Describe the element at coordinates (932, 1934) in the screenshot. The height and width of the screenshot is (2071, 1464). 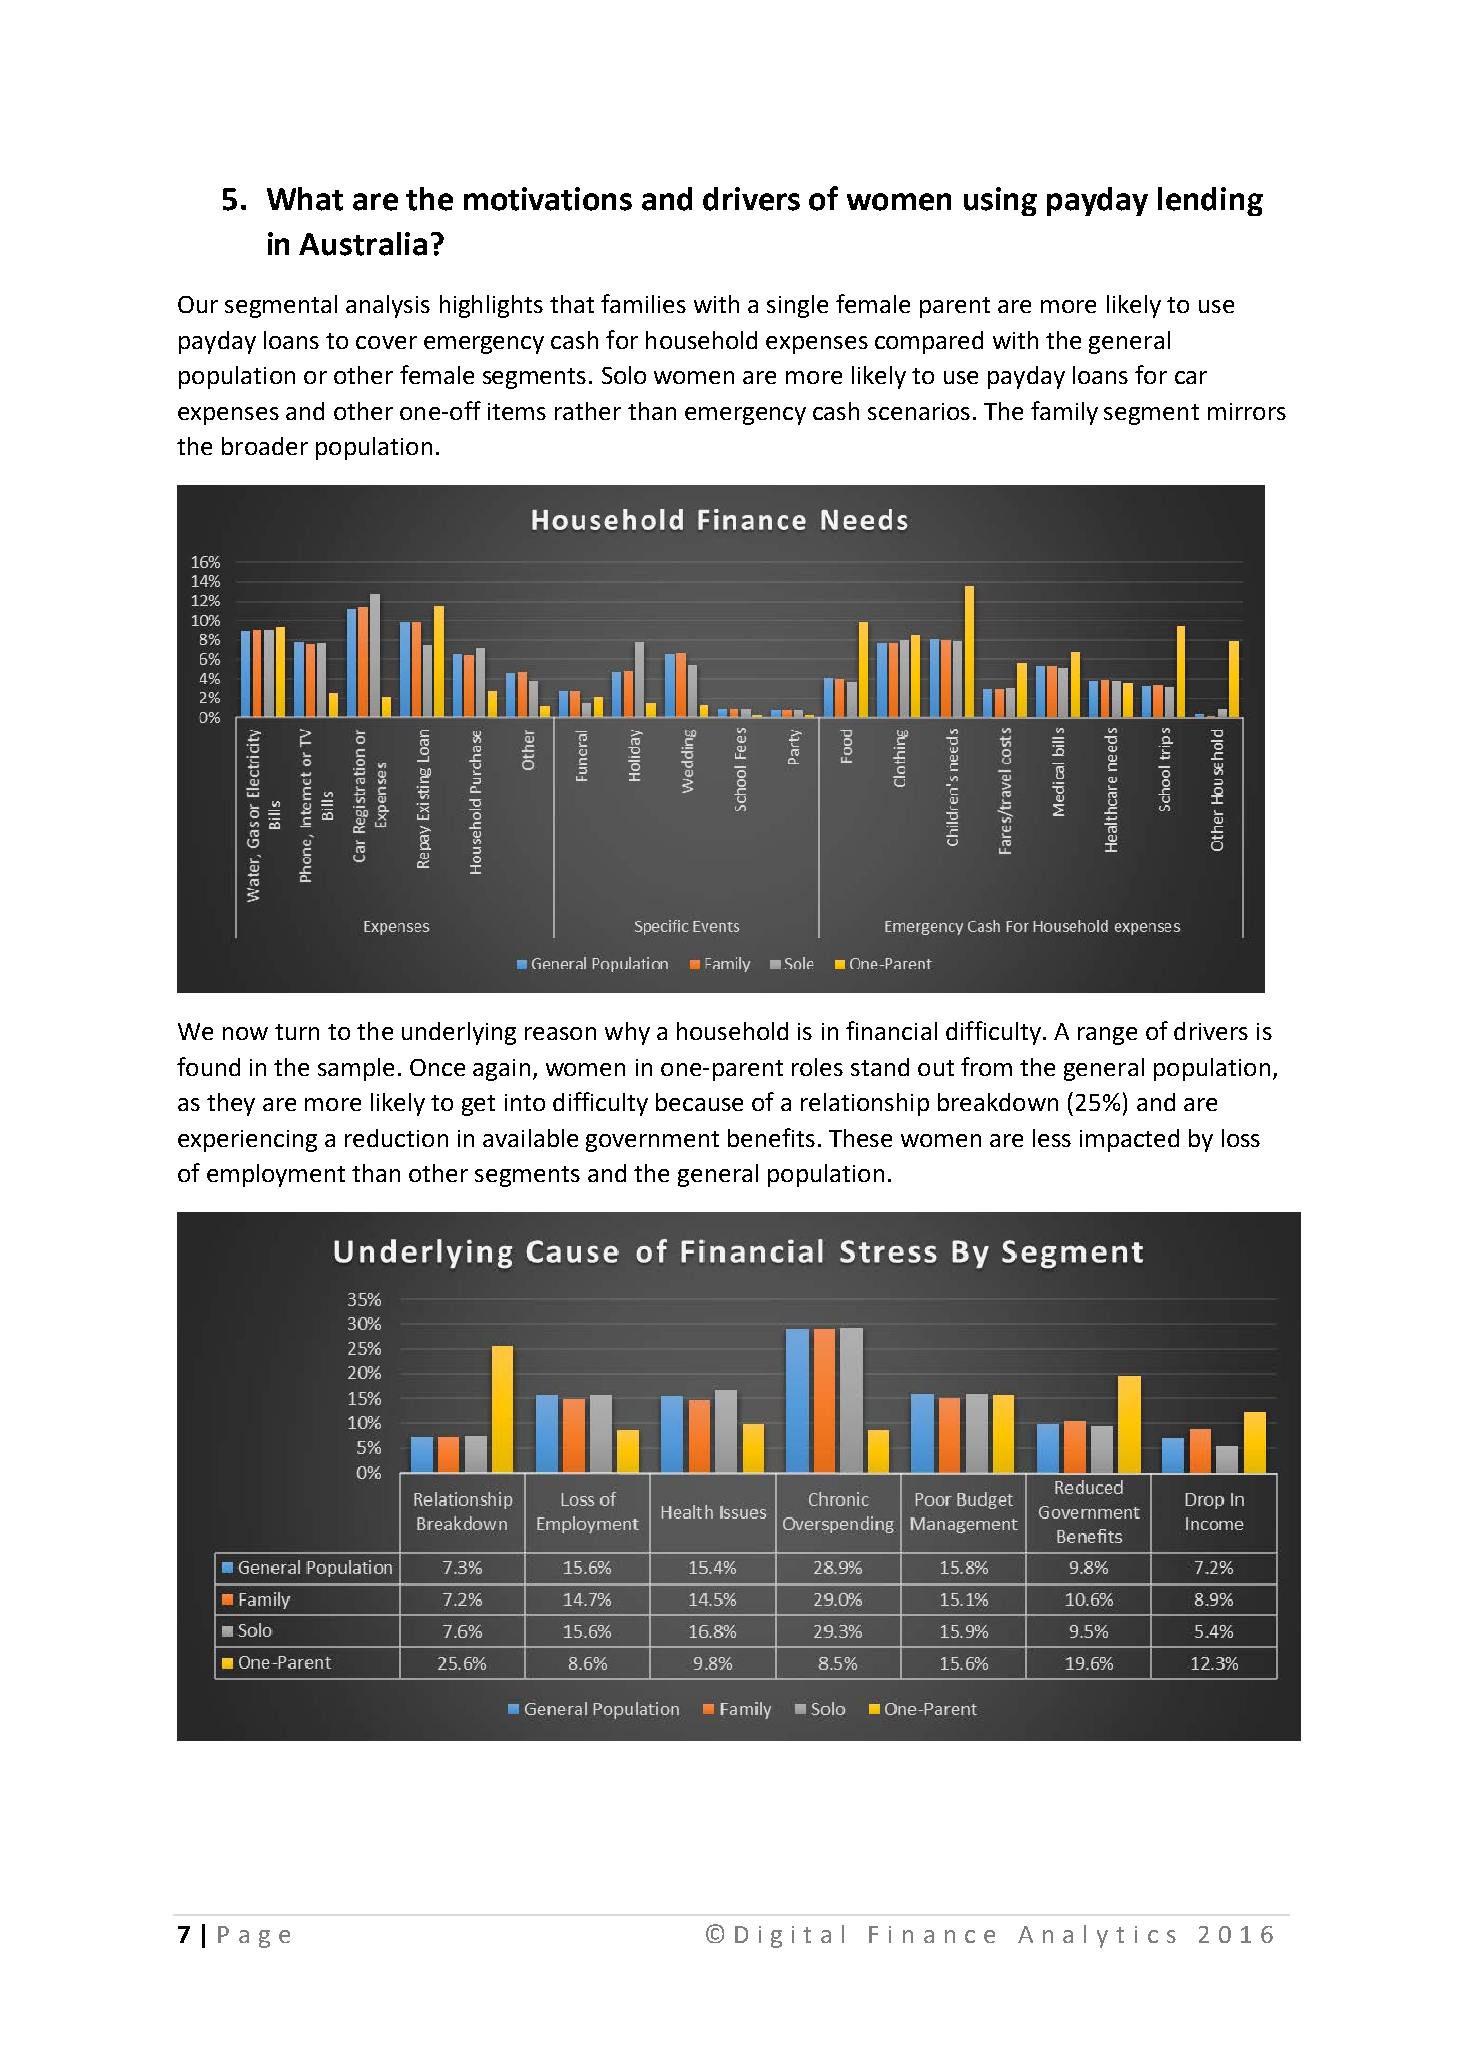
I see `Finance` at that location.
